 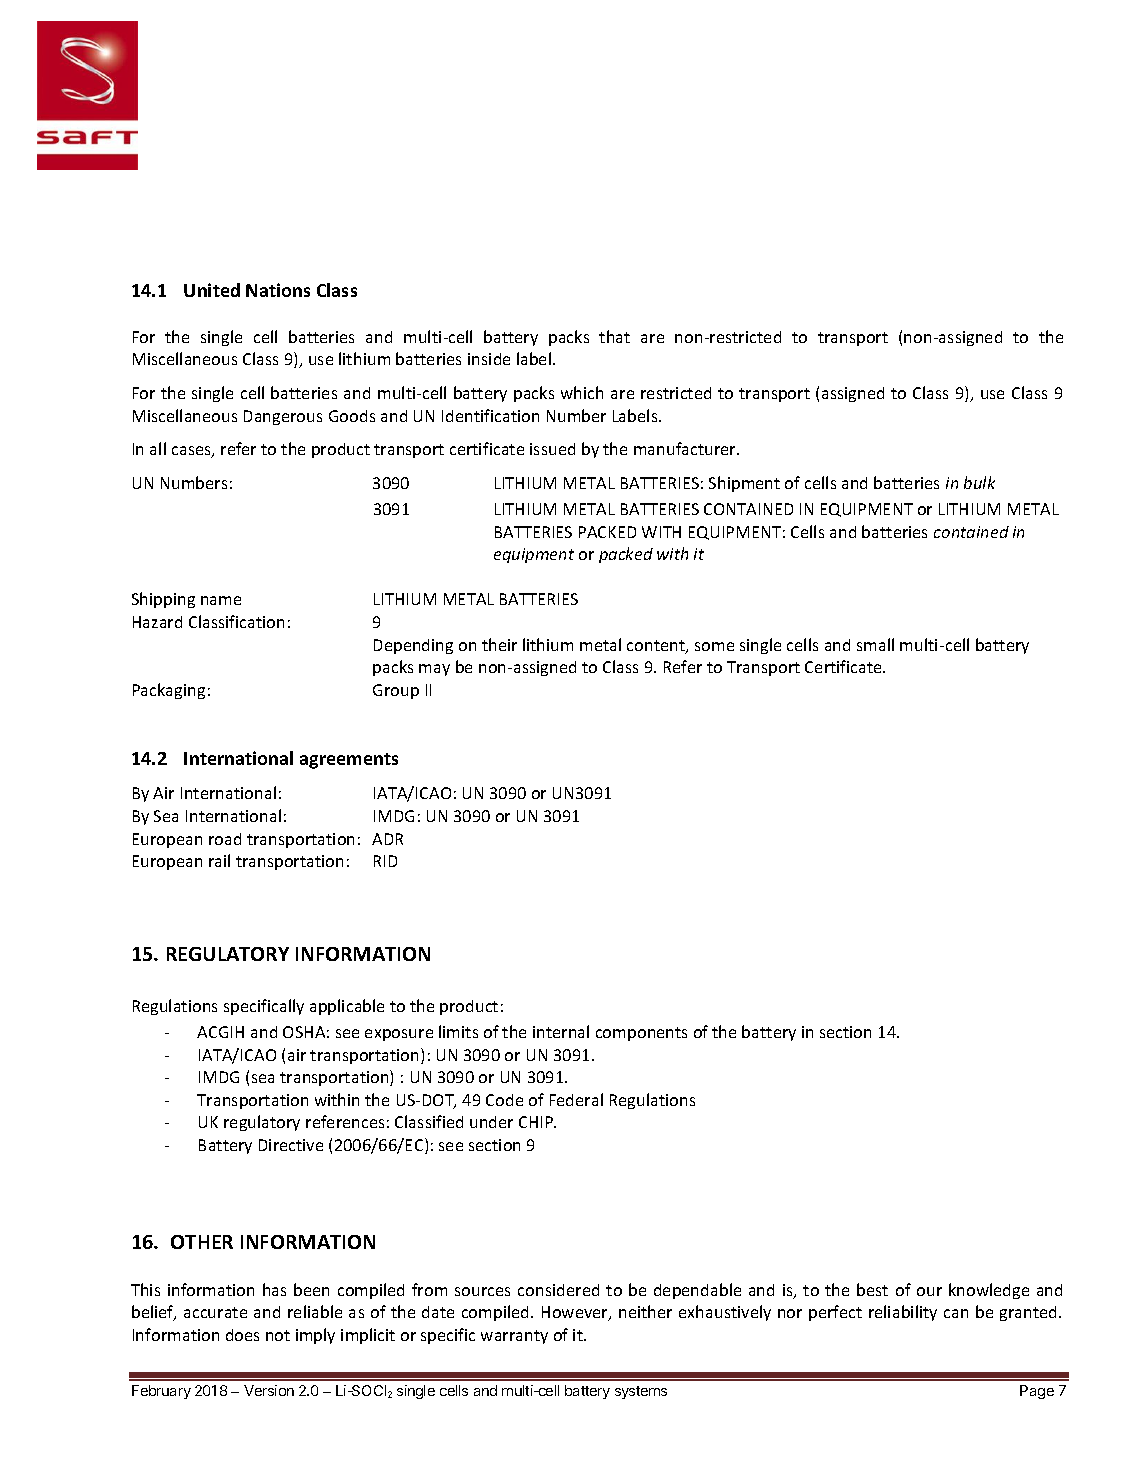 What do you see at coordinates (979, 482) in the image?
I see `bulk` at bounding box center [979, 482].
